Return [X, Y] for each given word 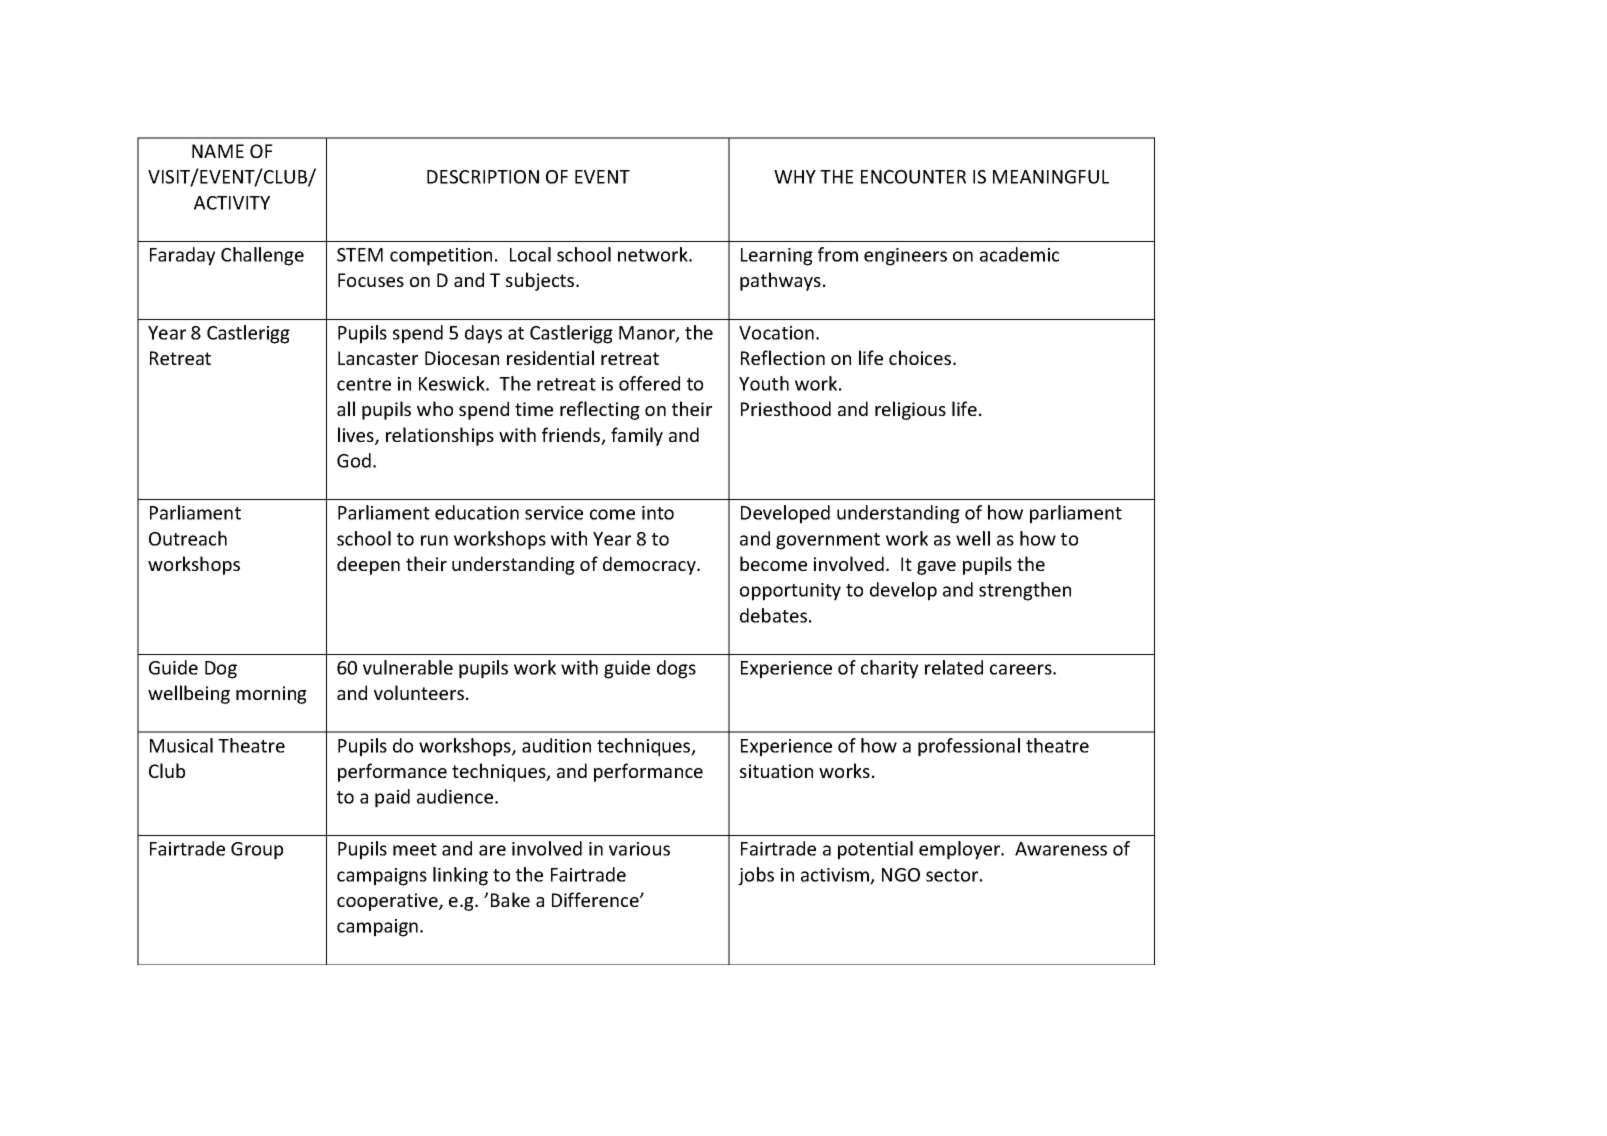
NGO [901, 875]
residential [550, 357]
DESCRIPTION [483, 177]
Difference [596, 899]
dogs [676, 669]
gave [936, 568]
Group [257, 851]
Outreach [188, 538]
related [954, 667]
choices [921, 357]
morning [271, 695]
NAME [218, 151]
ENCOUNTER [913, 177]
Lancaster [378, 358]
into [658, 513]
